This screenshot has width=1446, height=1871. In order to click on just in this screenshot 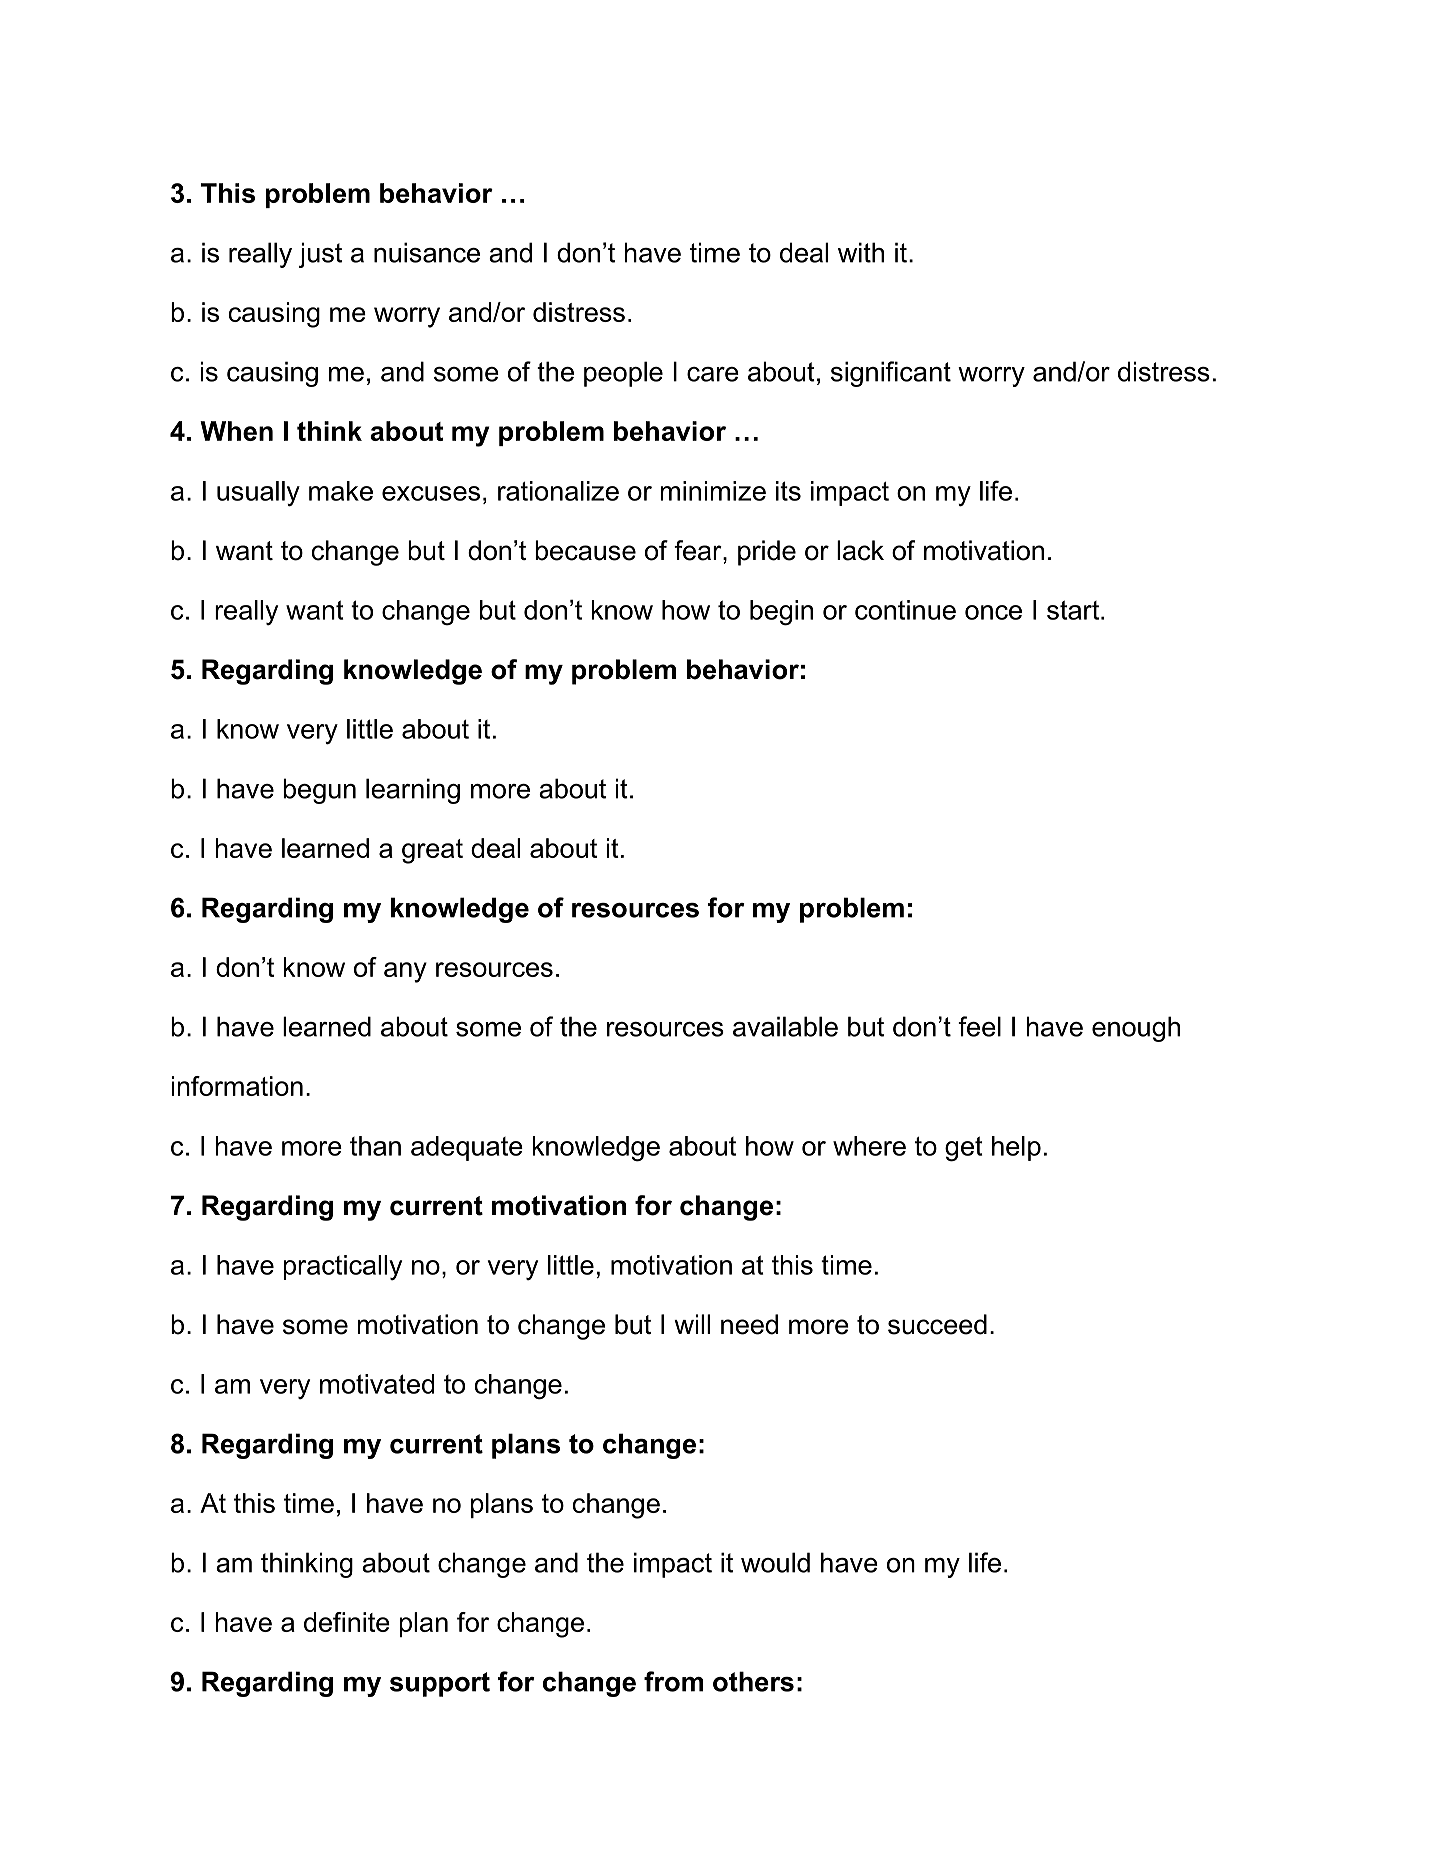, I will do `click(320, 255)`.
